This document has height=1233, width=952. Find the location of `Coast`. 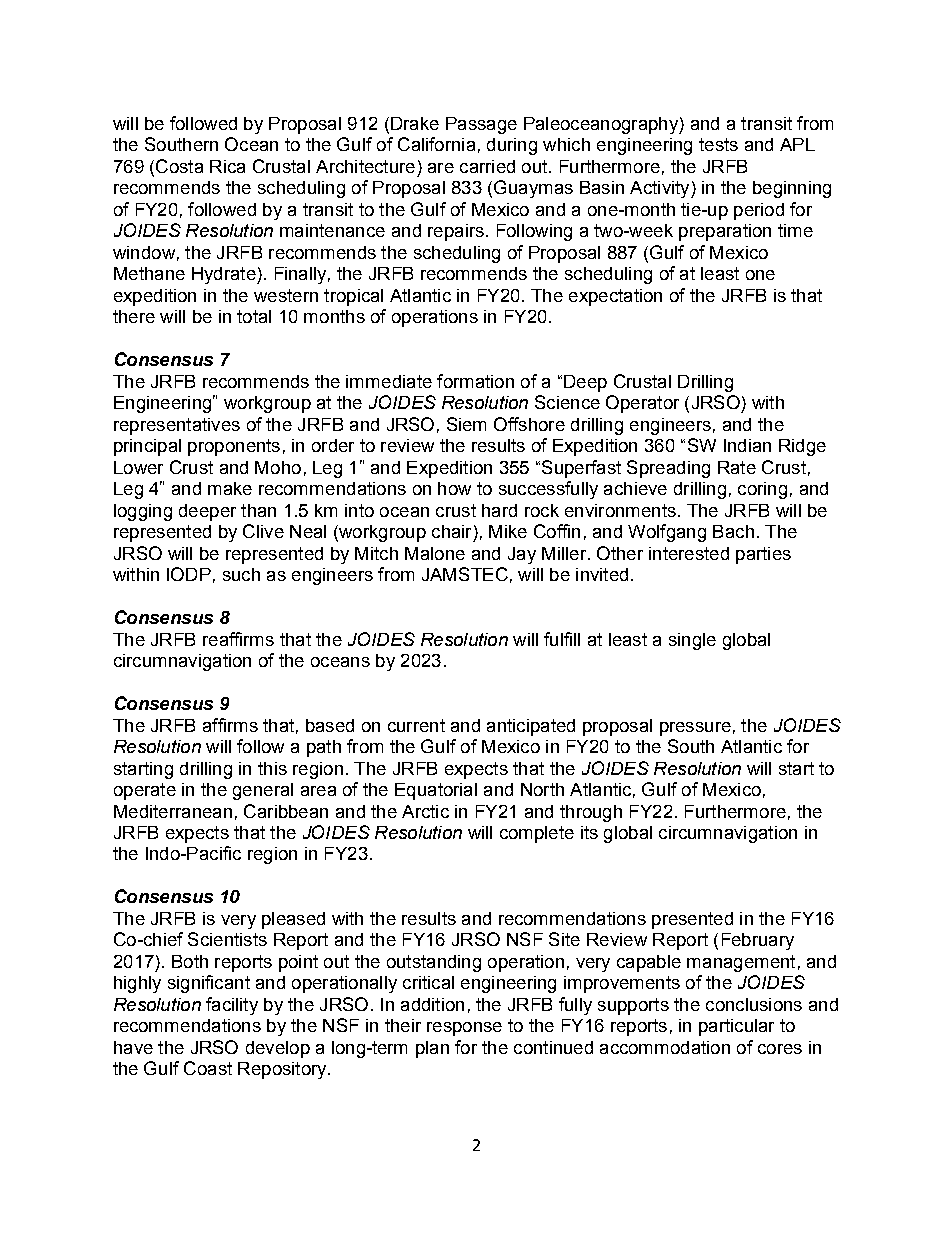

Coast is located at coordinates (208, 1068).
